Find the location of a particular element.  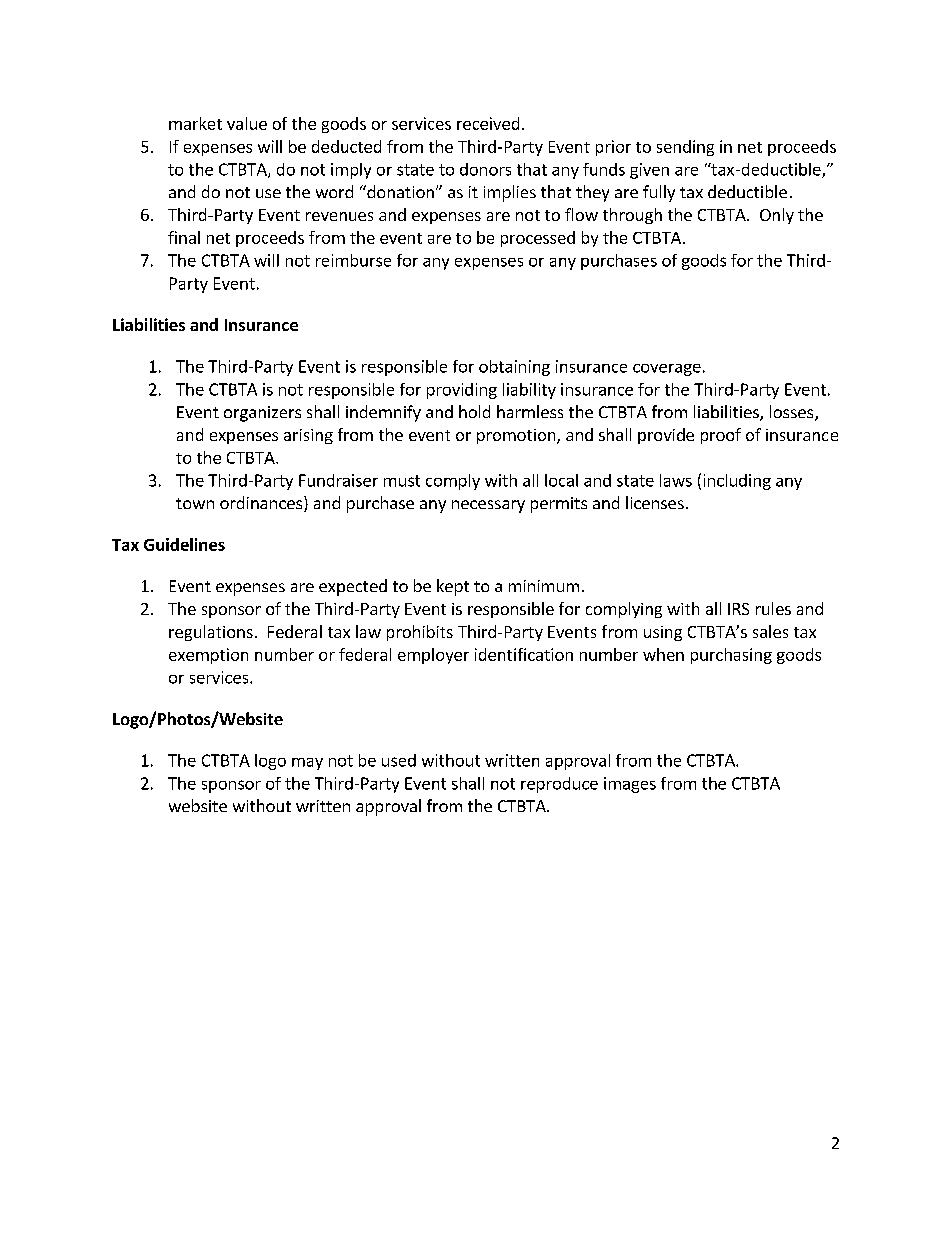

promotion is located at coordinates (517, 436).
